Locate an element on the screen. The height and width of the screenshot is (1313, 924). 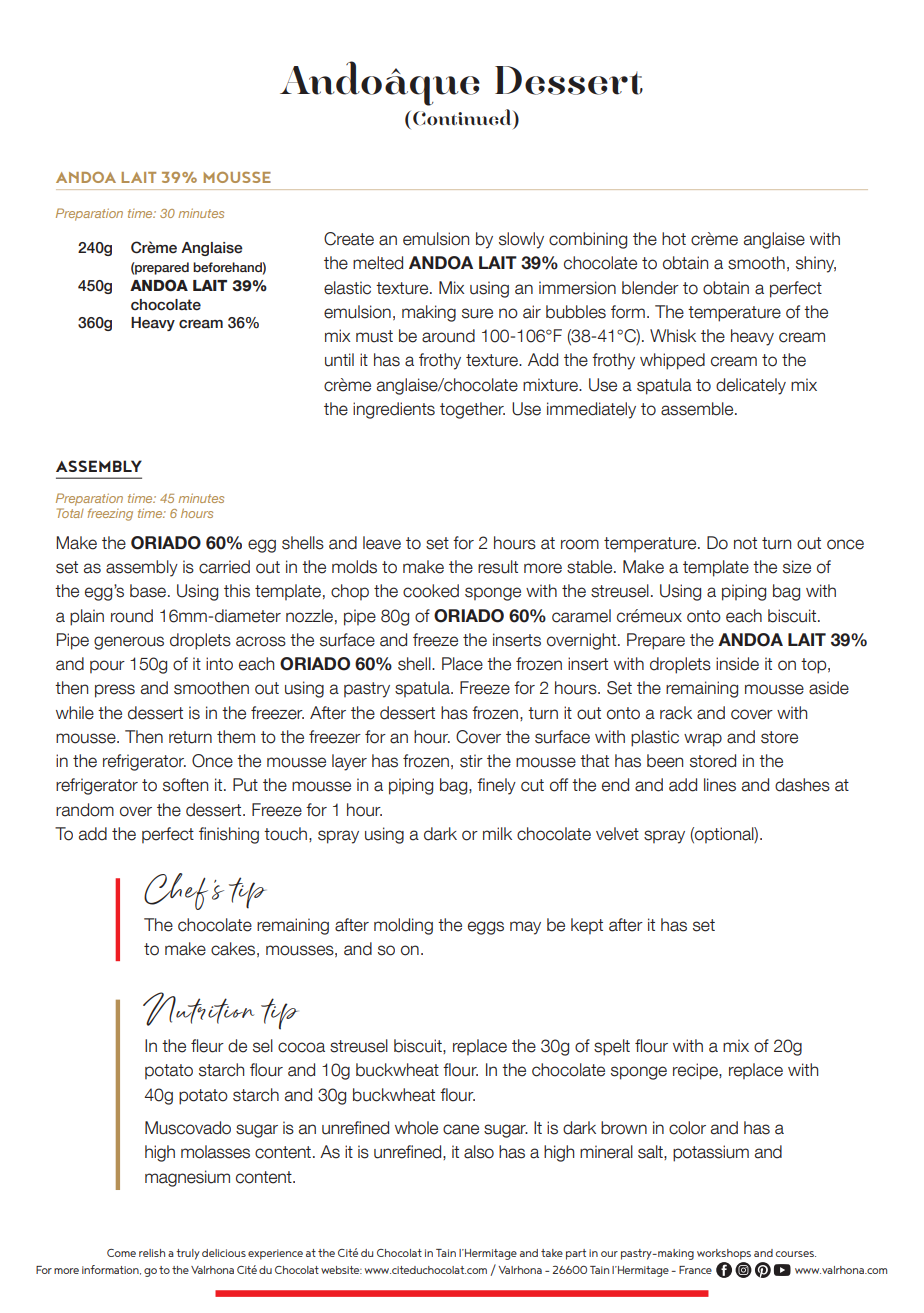
lines is located at coordinates (720, 785).
